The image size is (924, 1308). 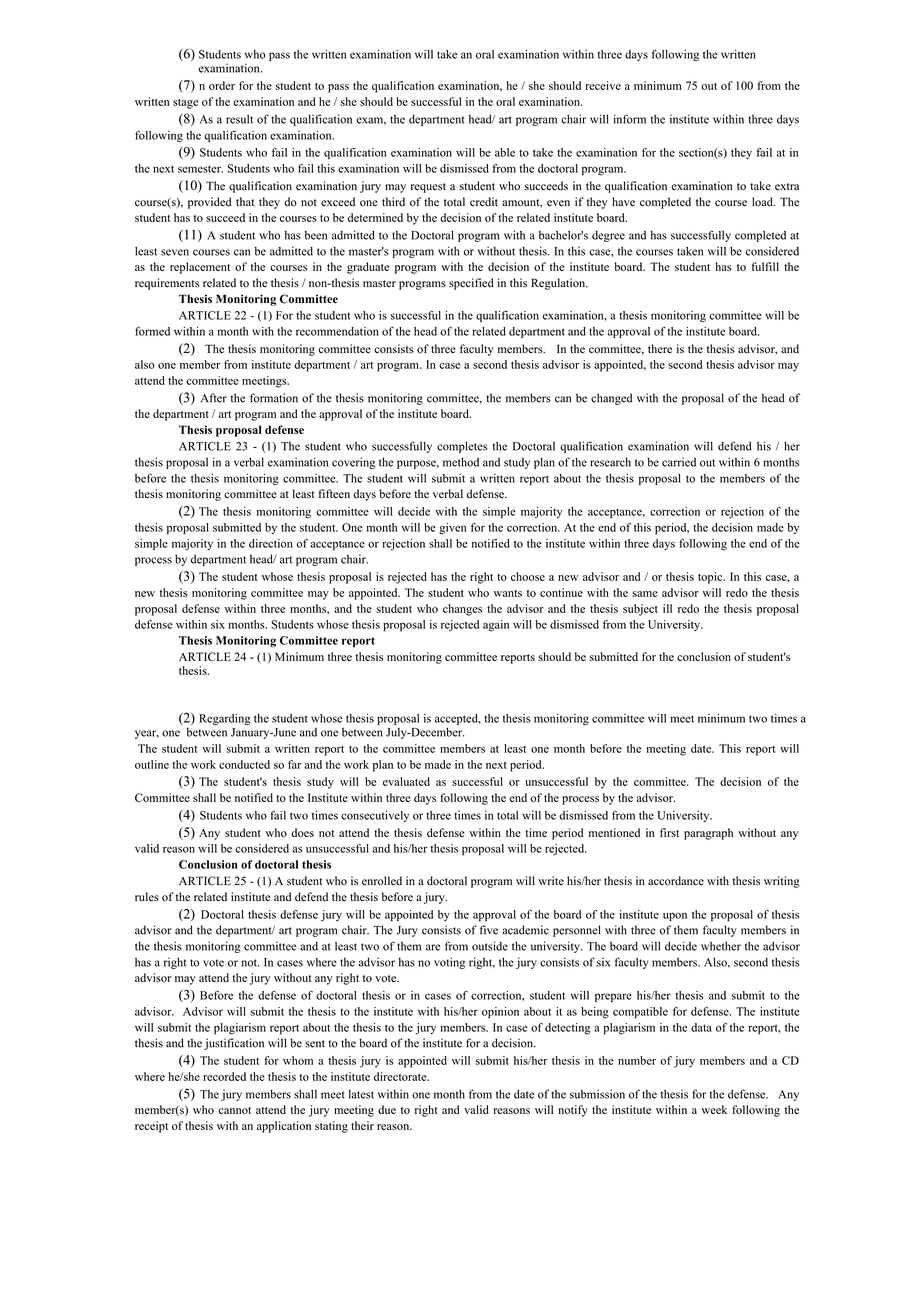 What do you see at coordinates (271, 543) in the page?
I see `direction` at bounding box center [271, 543].
